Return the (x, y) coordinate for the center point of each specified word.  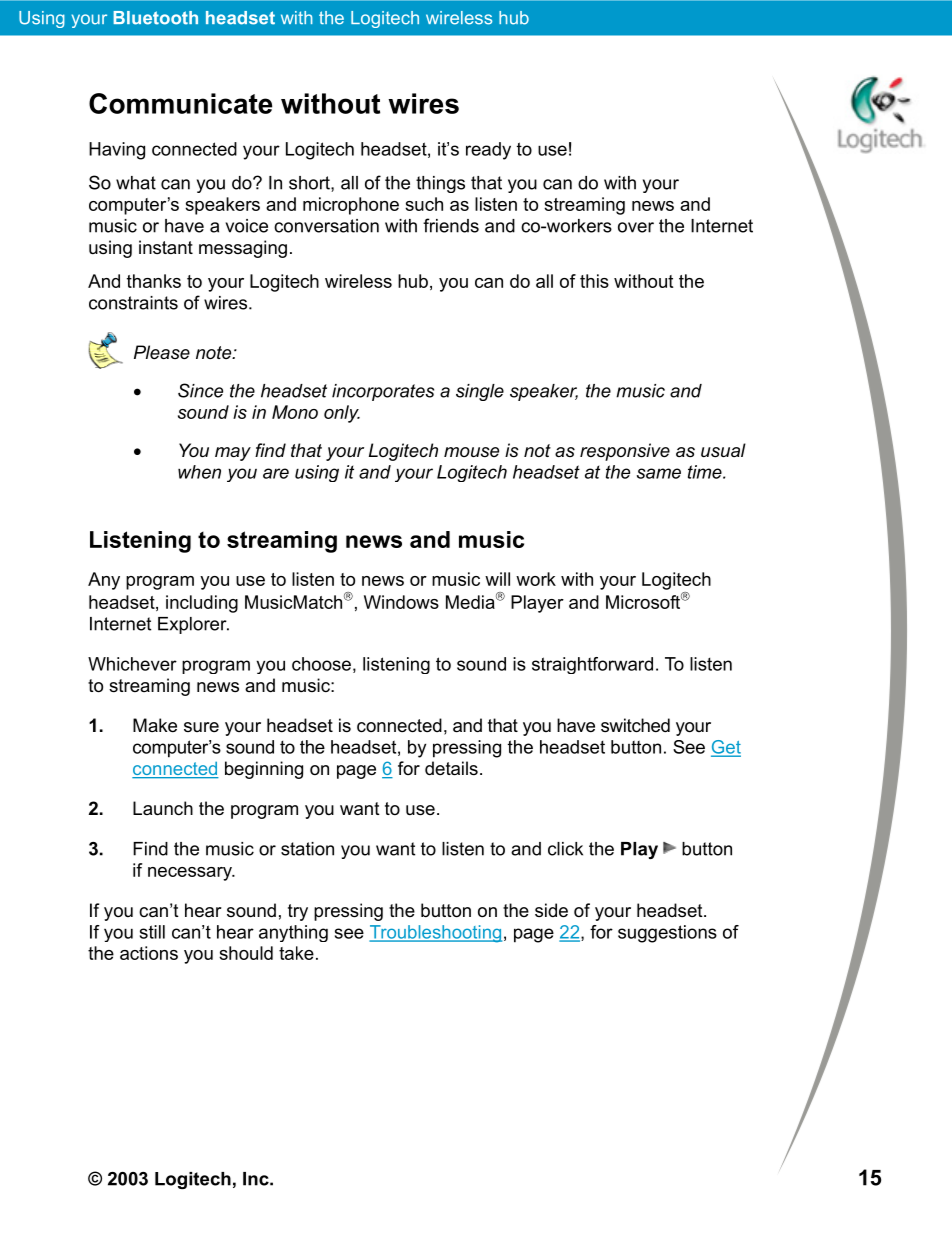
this (594, 281)
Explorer (193, 625)
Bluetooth (155, 18)
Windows (401, 602)
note (215, 352)
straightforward (592, 665)
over (636, 227)
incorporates (383, 392)
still (152, 932)
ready (488, 151)
